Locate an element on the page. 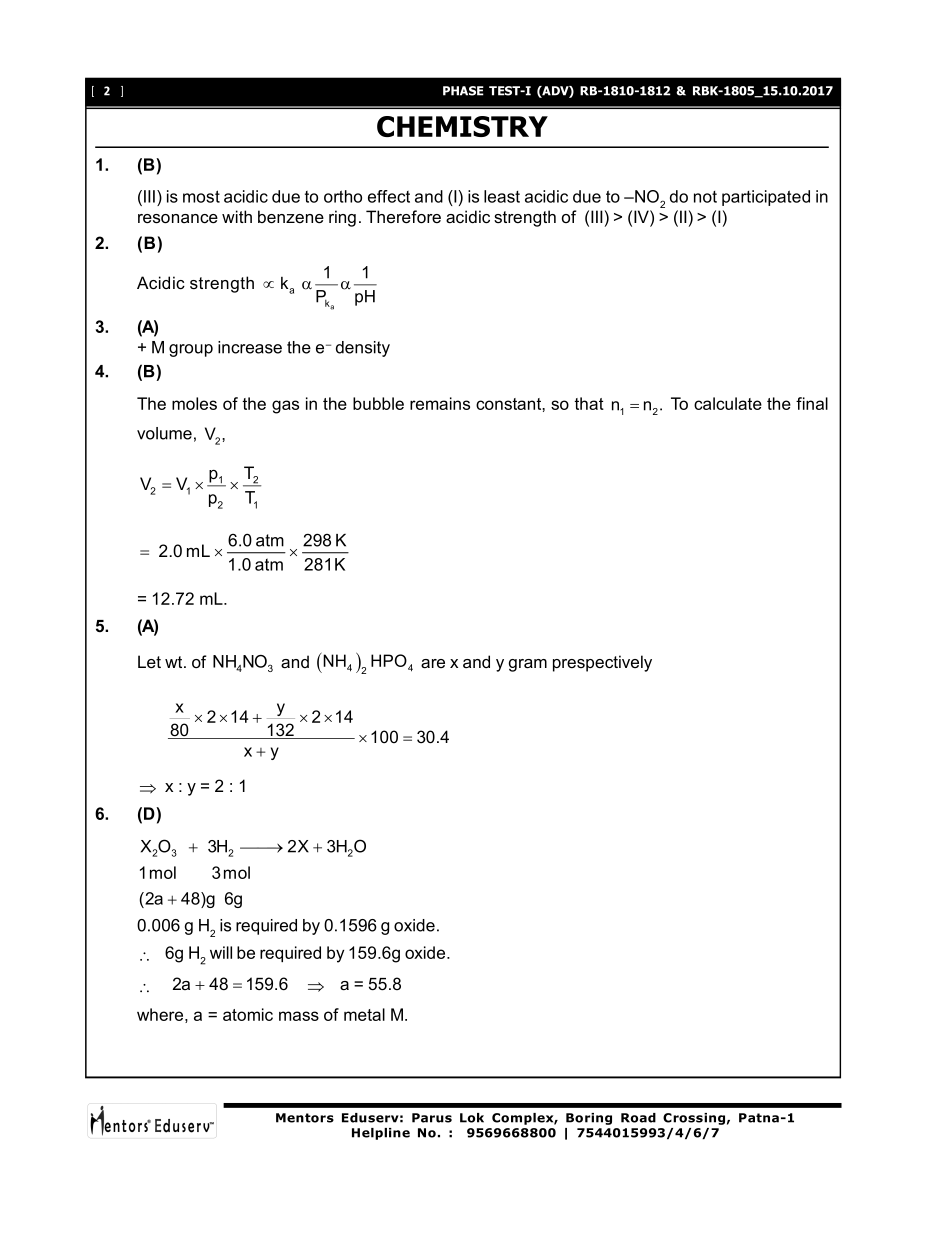 The image size is (952, 1233). Let is located at coordinates (149, 661).
